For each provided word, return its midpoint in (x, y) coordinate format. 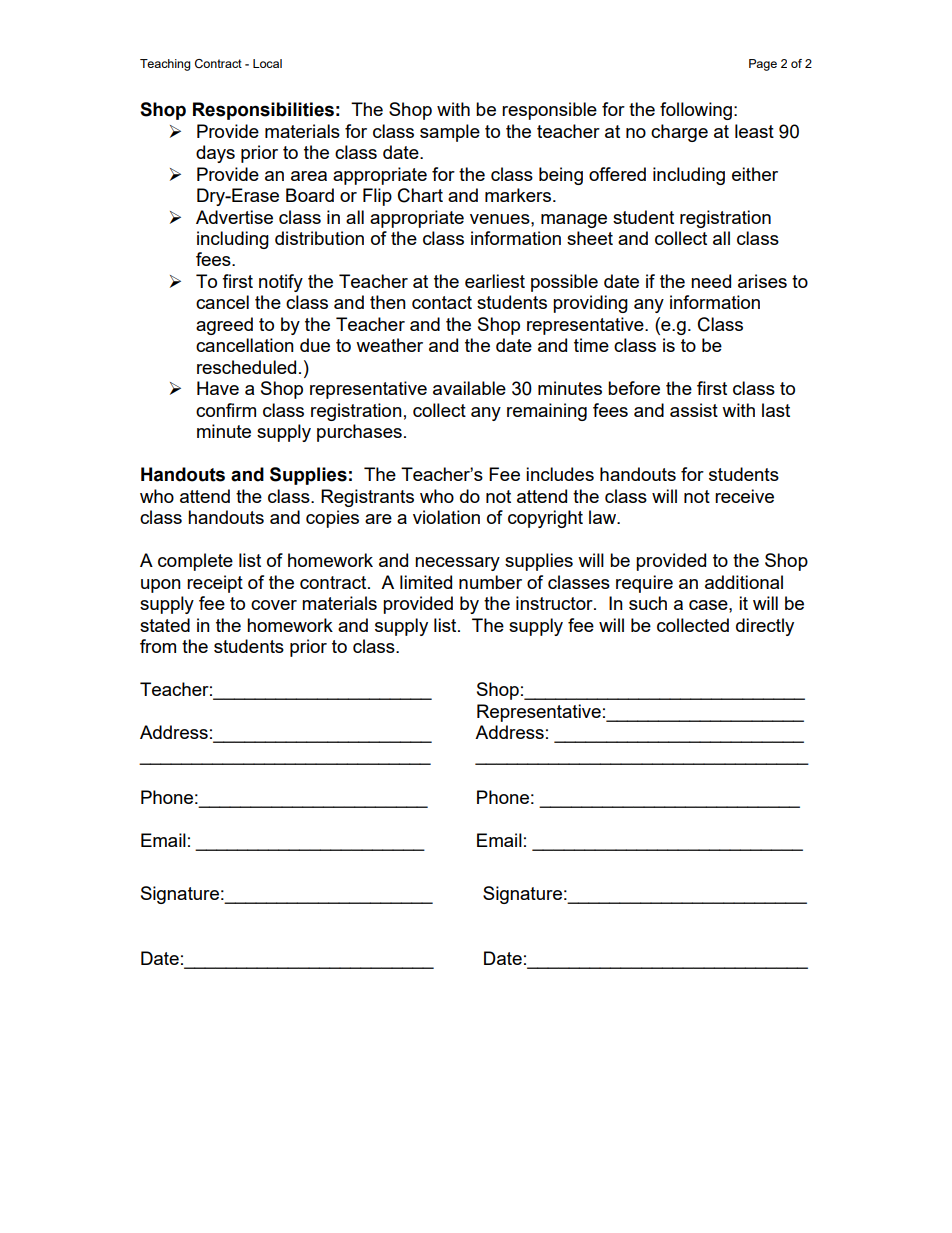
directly (765, 627)
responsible (549, 111)
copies (332, 519)
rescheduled (246, 367)
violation (446, 517)
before (634, 388)
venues (501, 219)
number (490, 582)
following (696, 111)
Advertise (234, 217)
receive (744, 496)
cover (274, 605)
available (469, 388)
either (755, 174)
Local (267, 63)
